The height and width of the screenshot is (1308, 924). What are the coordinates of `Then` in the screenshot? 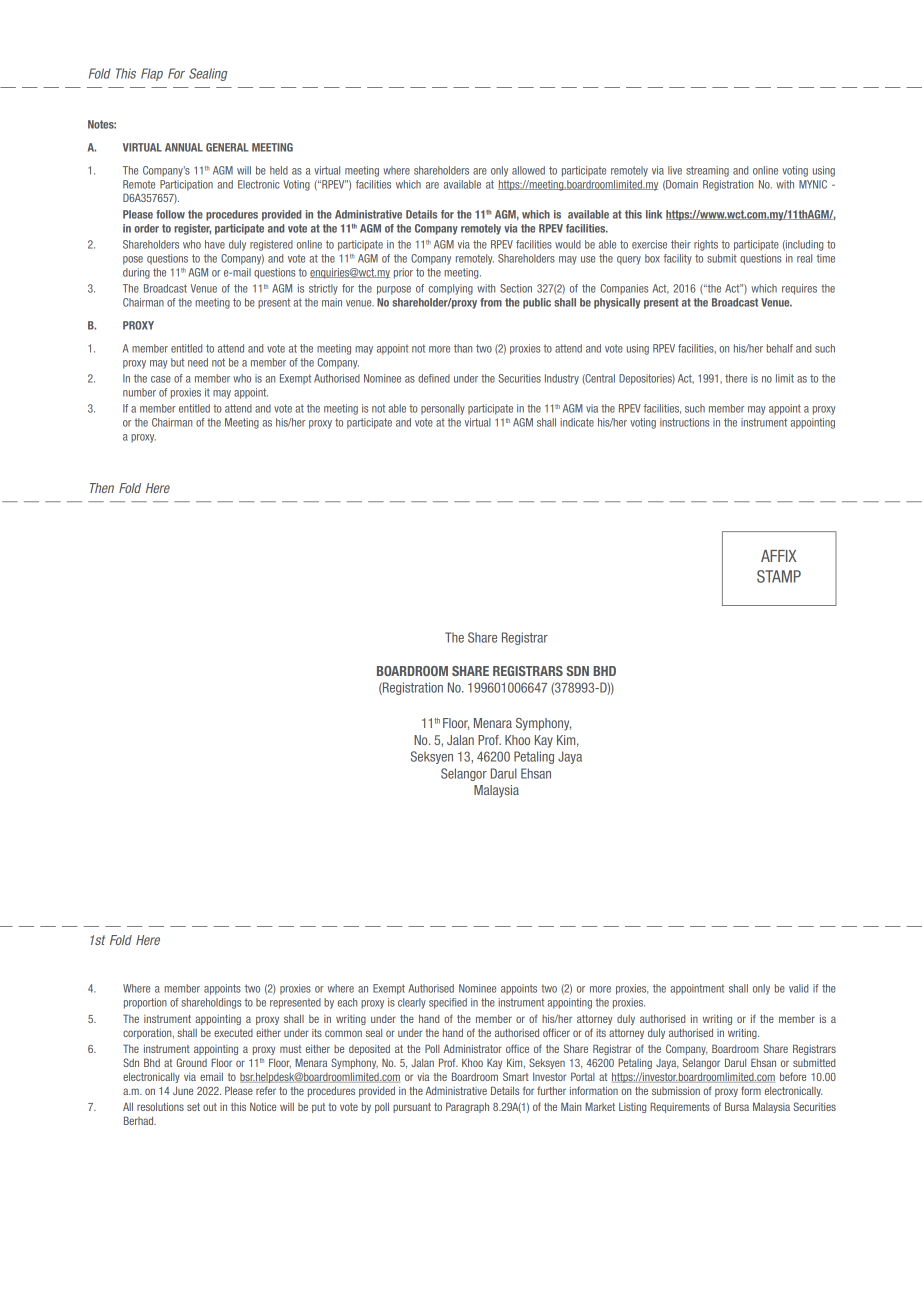 It's located at (102, 488).
